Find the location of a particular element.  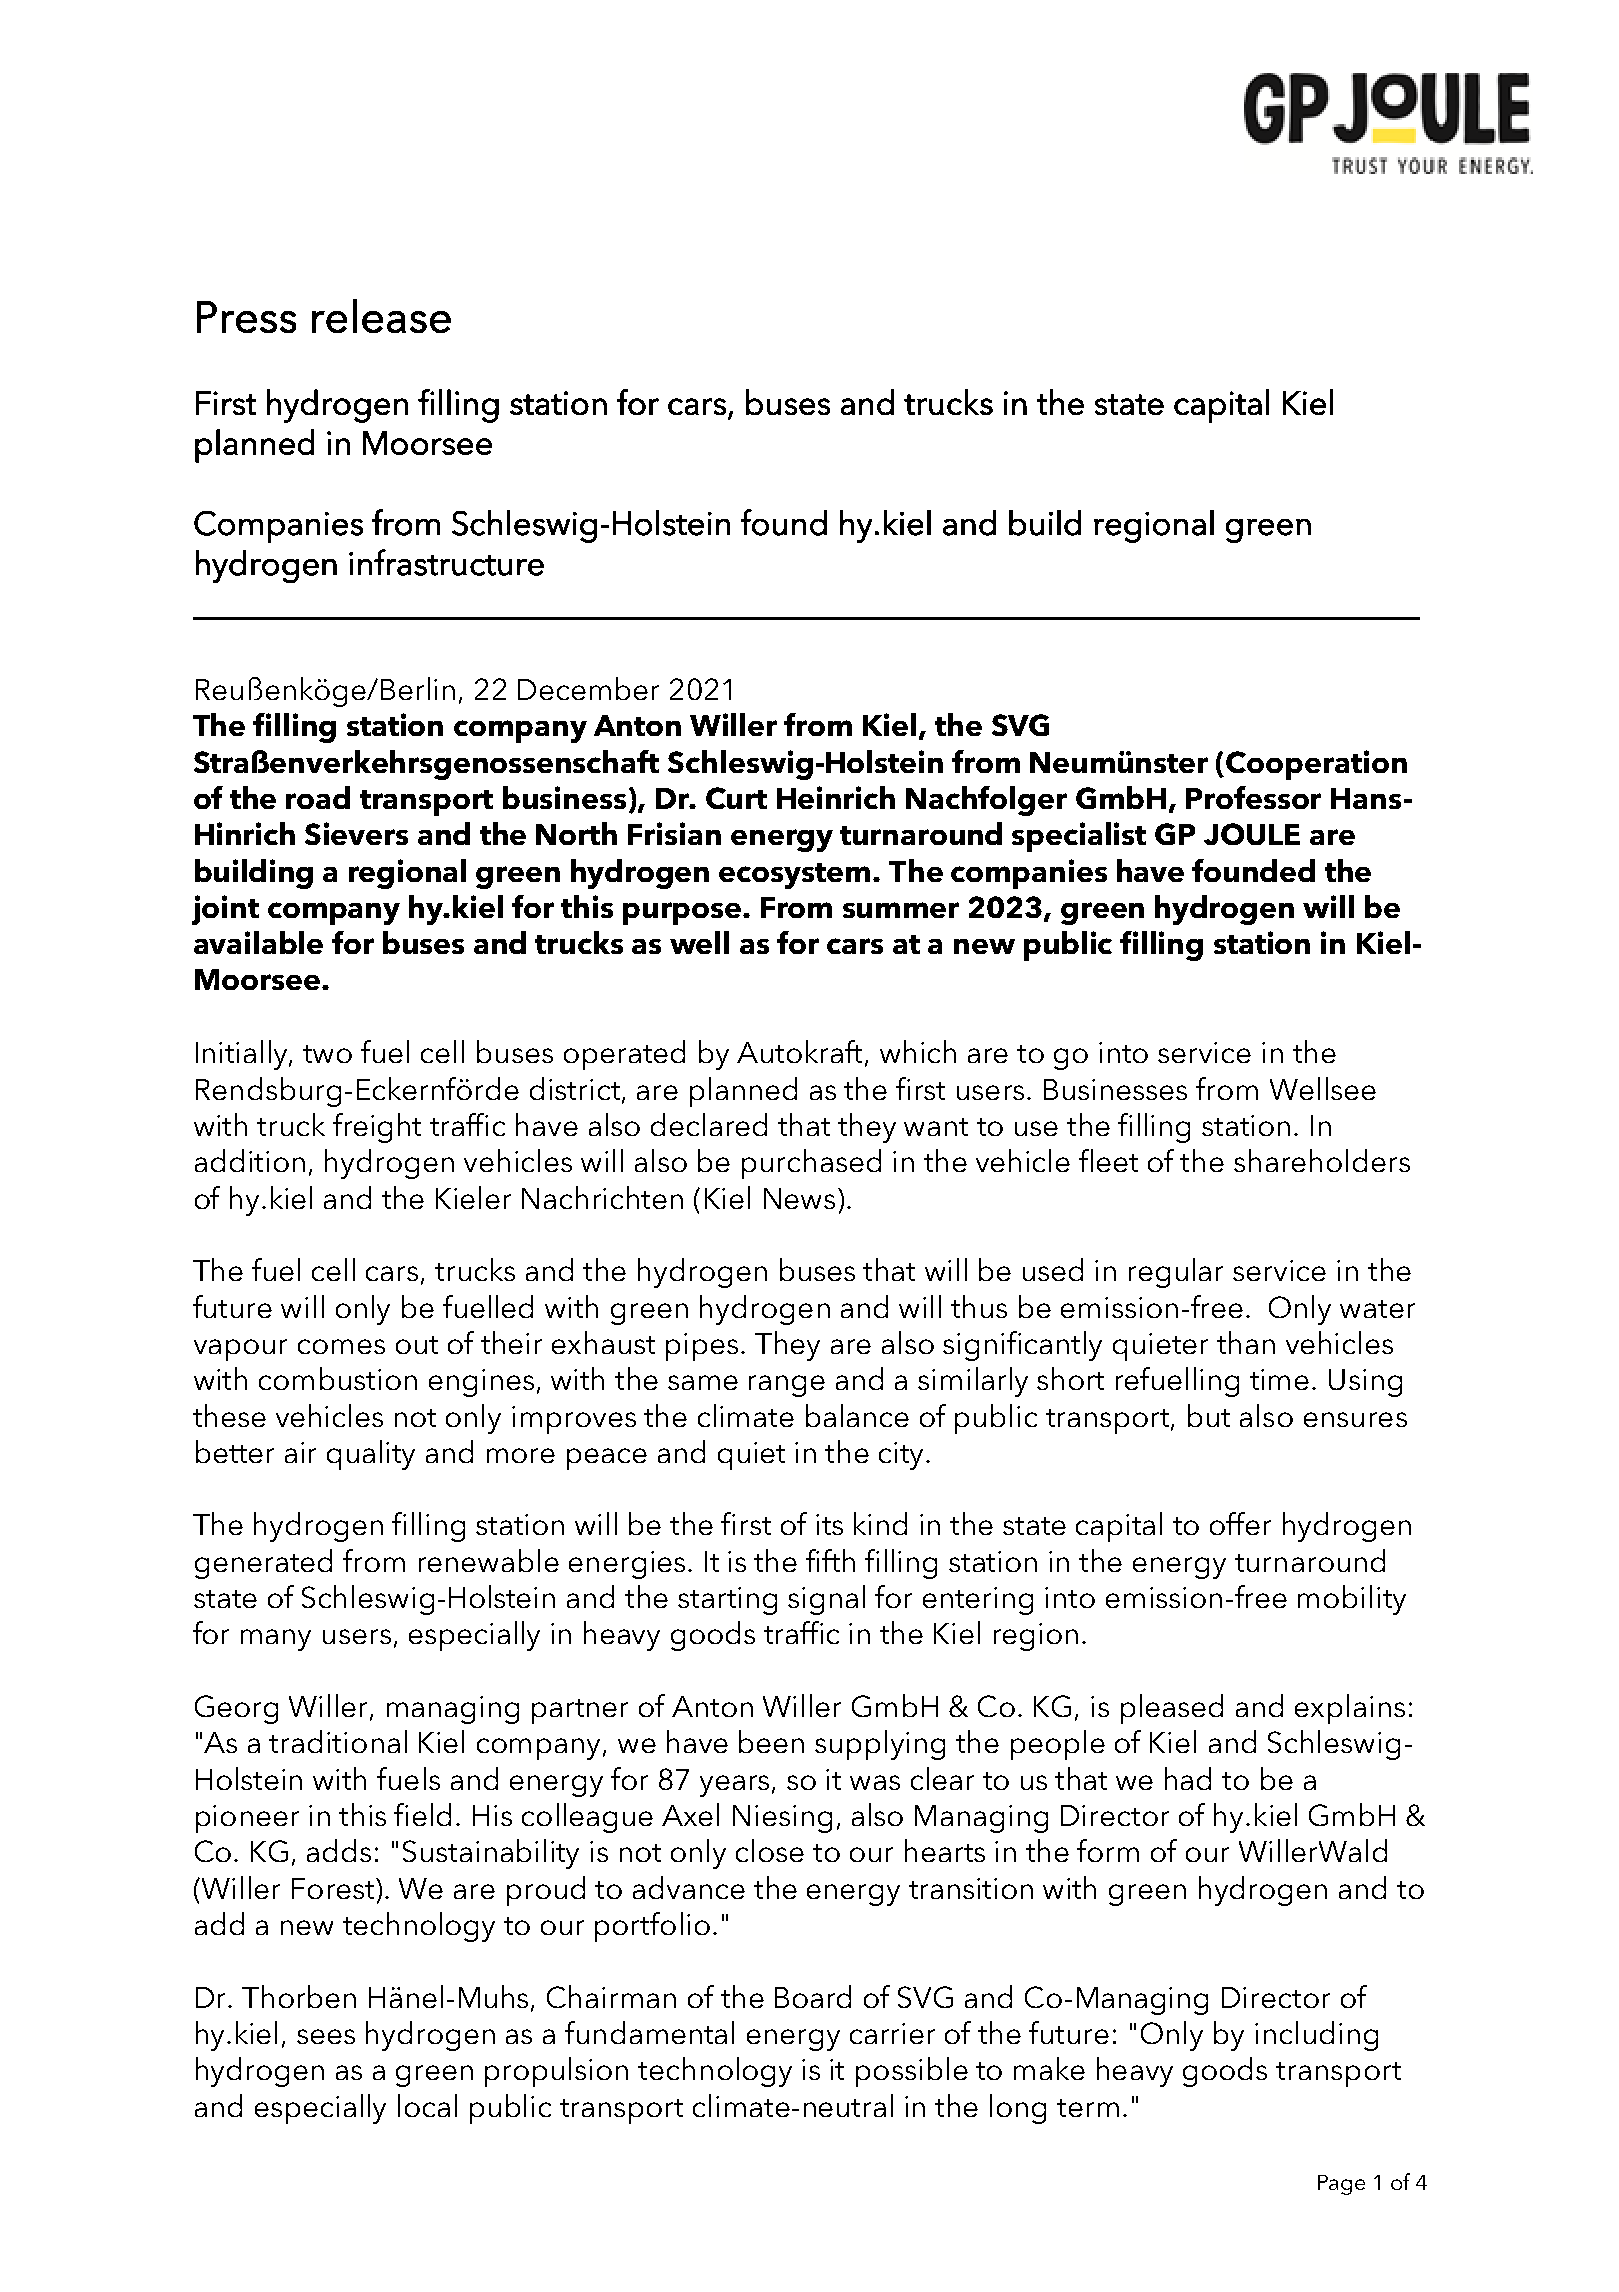

Professor is located at coordinates (1253, 797).
